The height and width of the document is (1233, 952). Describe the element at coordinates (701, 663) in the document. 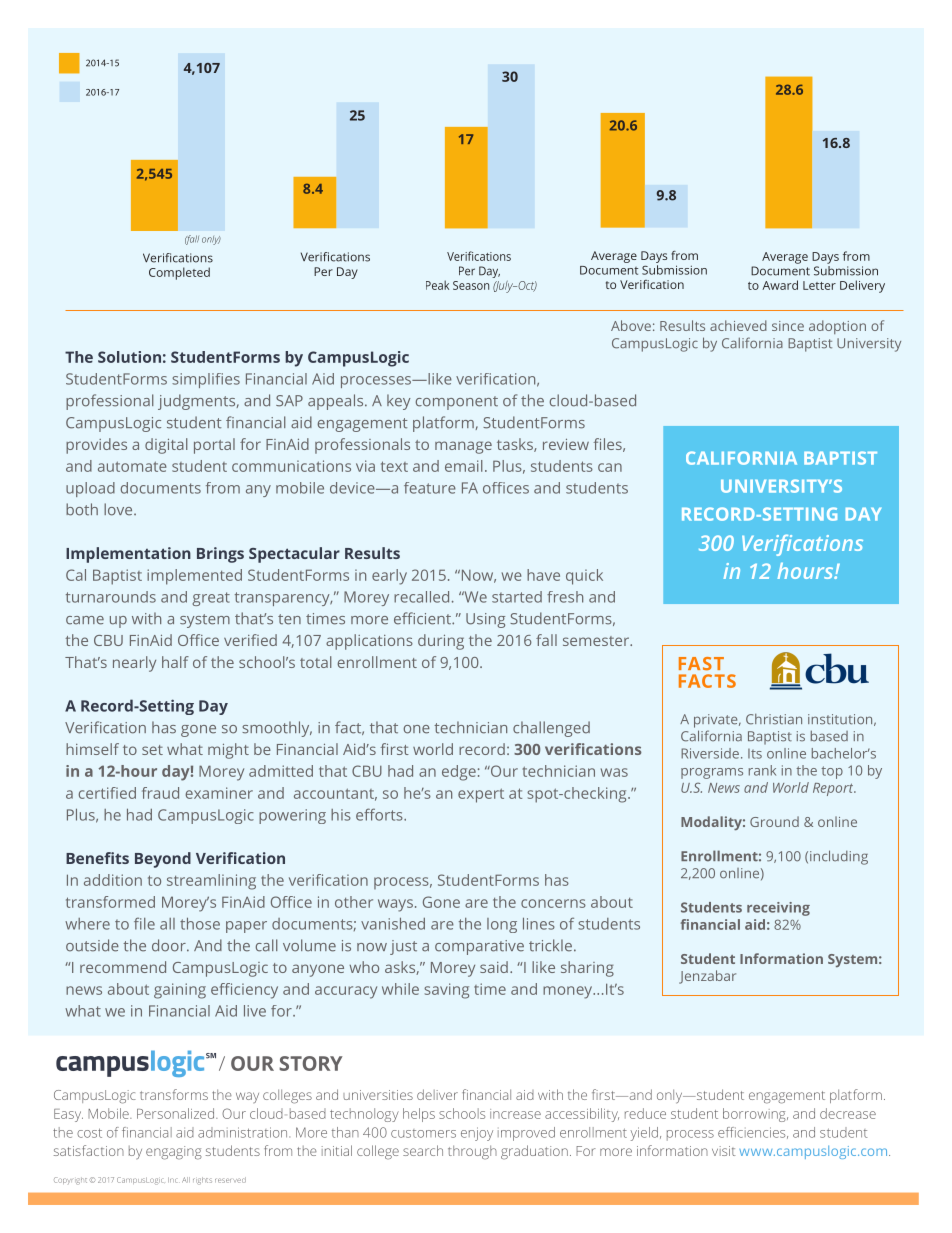

I see `FAST` at that location.
